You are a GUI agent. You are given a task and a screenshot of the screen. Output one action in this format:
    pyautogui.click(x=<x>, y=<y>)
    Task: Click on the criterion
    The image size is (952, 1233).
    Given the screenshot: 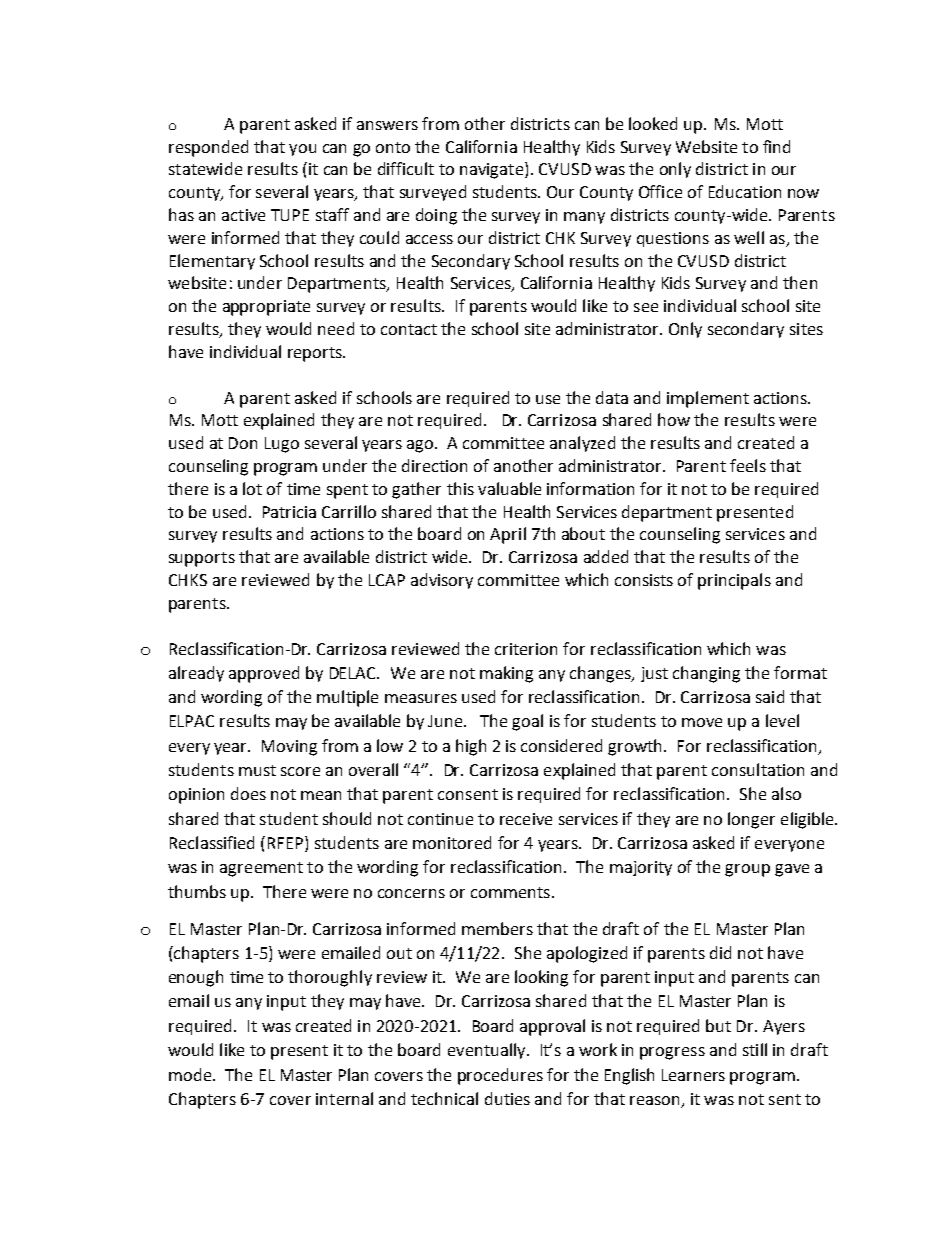 What is the action you would take?
    pyautogui.click(x=526, y=649)
